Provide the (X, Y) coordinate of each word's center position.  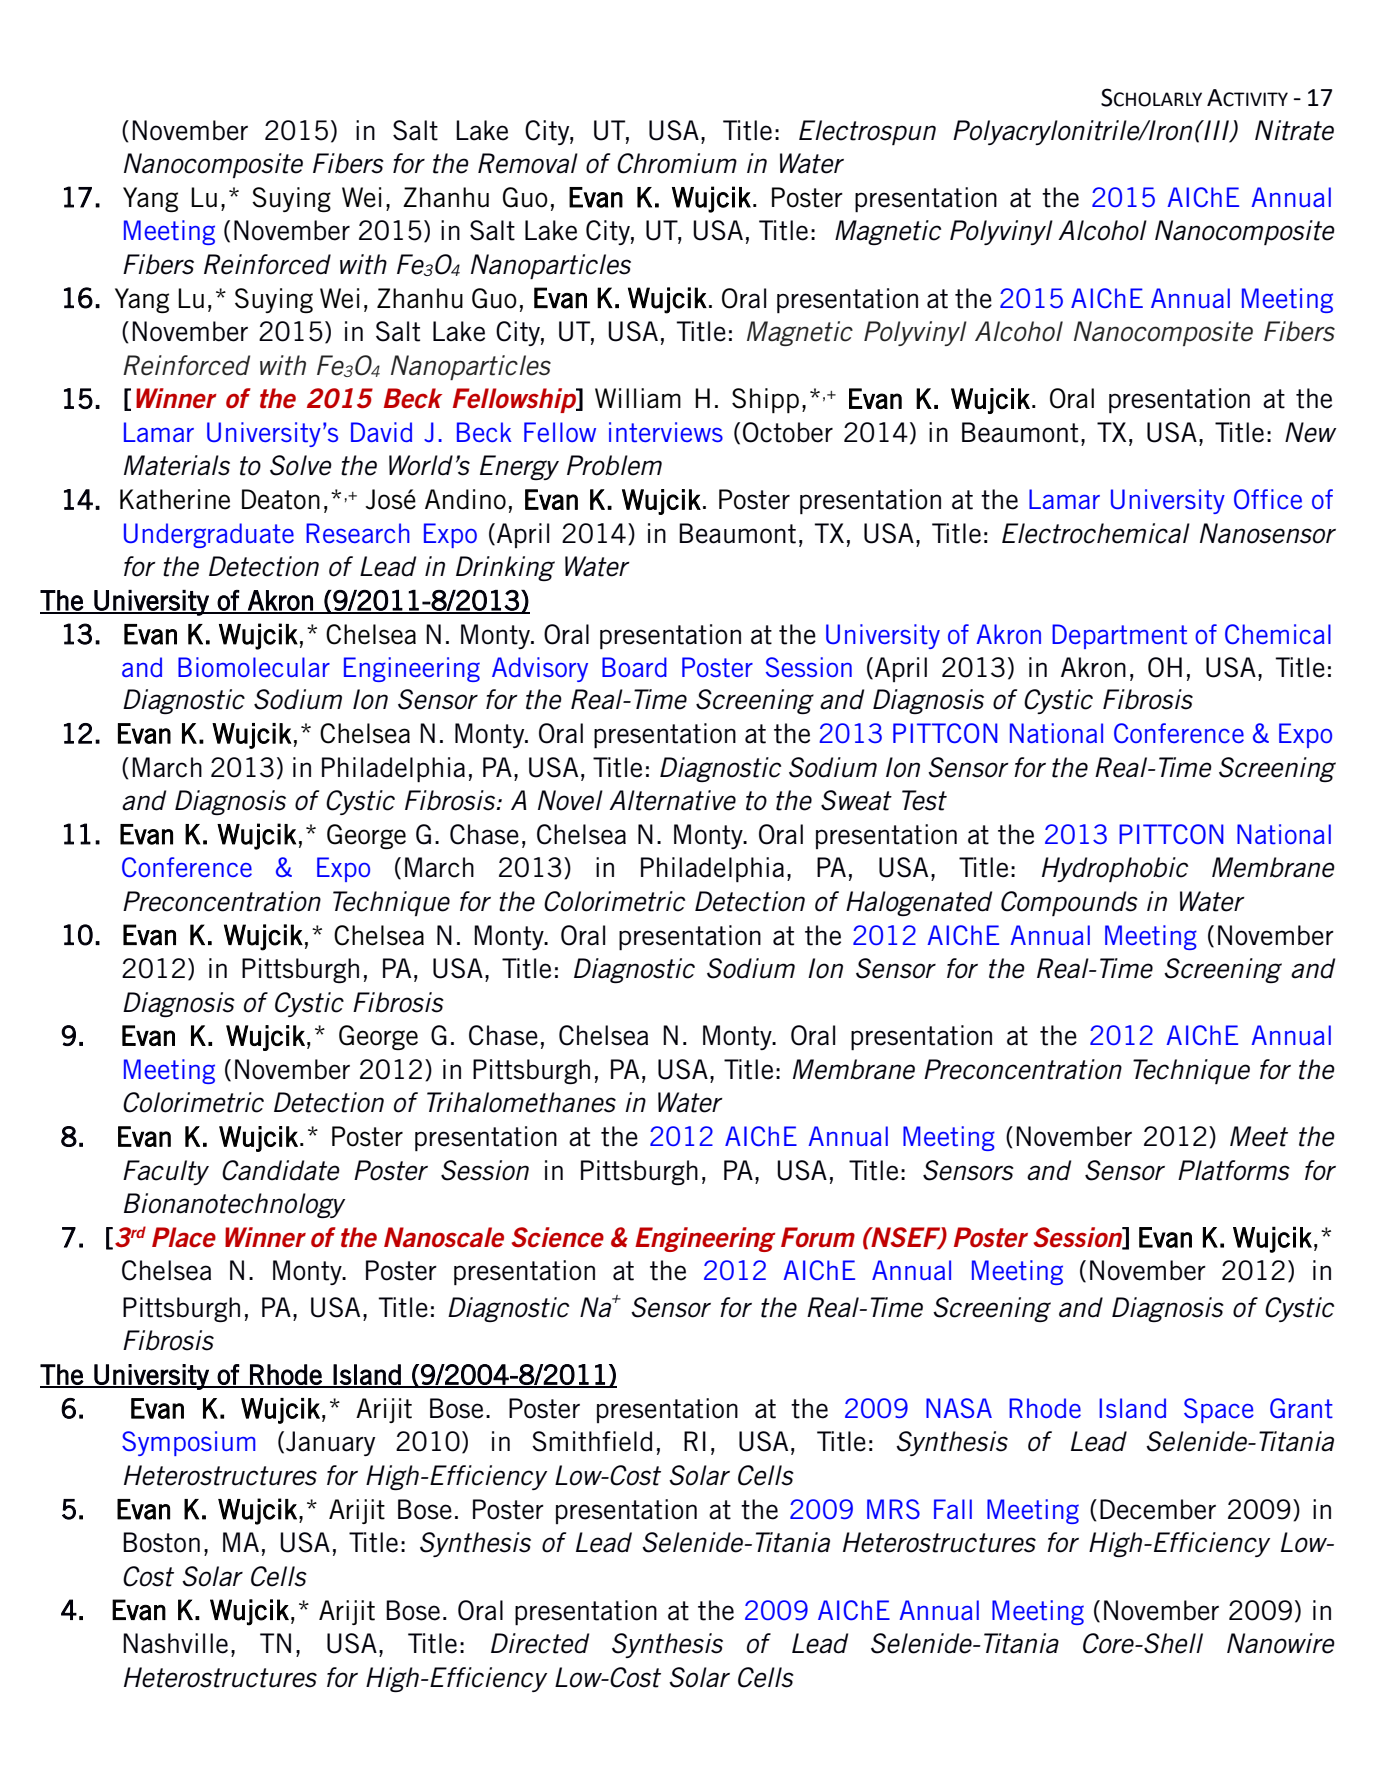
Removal (528, 163)
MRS (893, 1509)
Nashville (175, 1643)
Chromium (677, 163)
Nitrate (1294, 130)
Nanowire (1281, 1643)
